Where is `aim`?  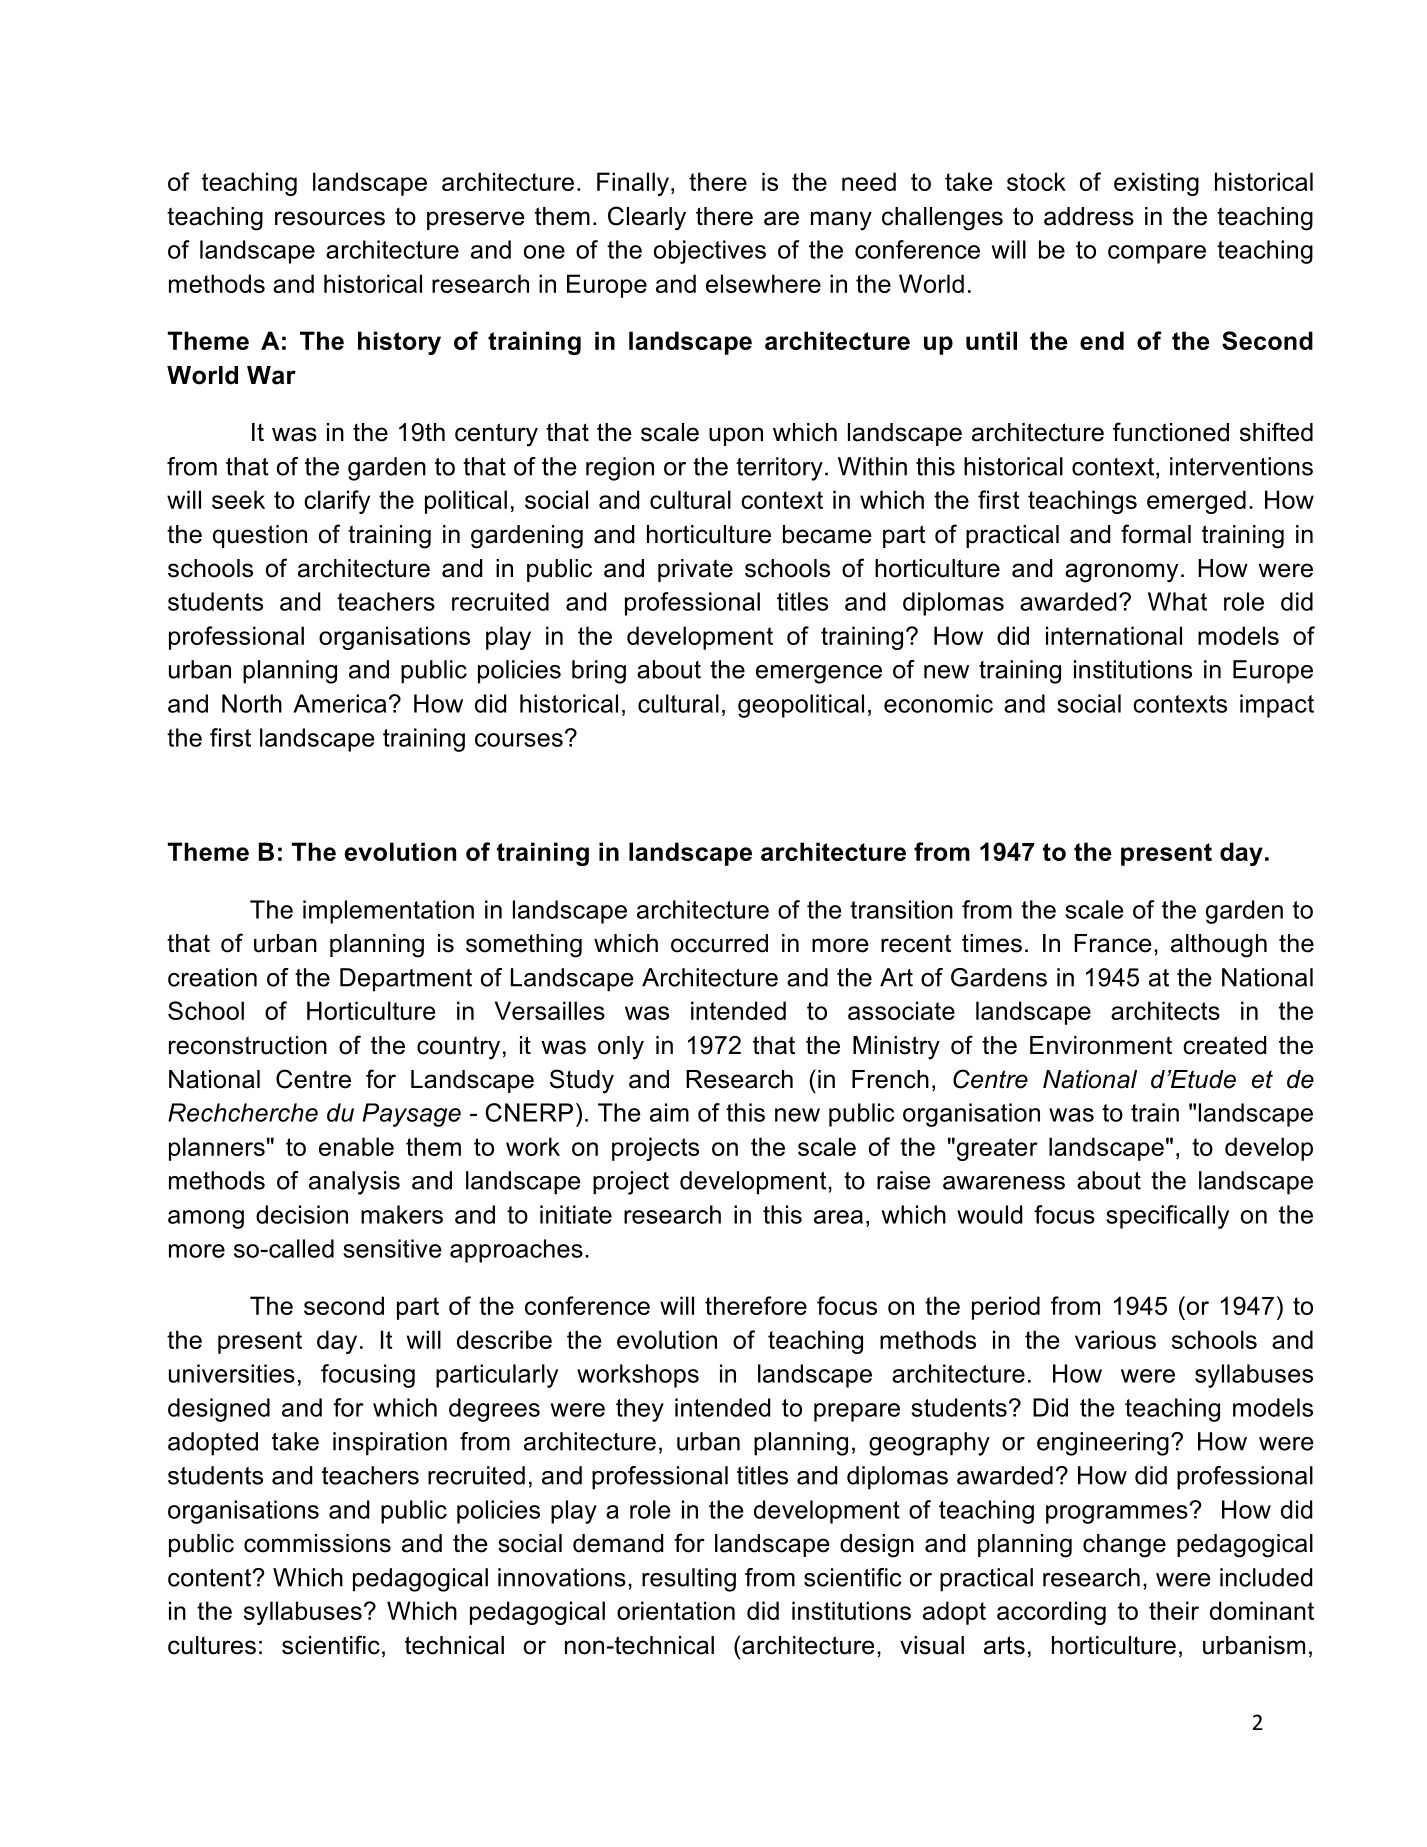 aim is located at coordinates (669, 1112).
